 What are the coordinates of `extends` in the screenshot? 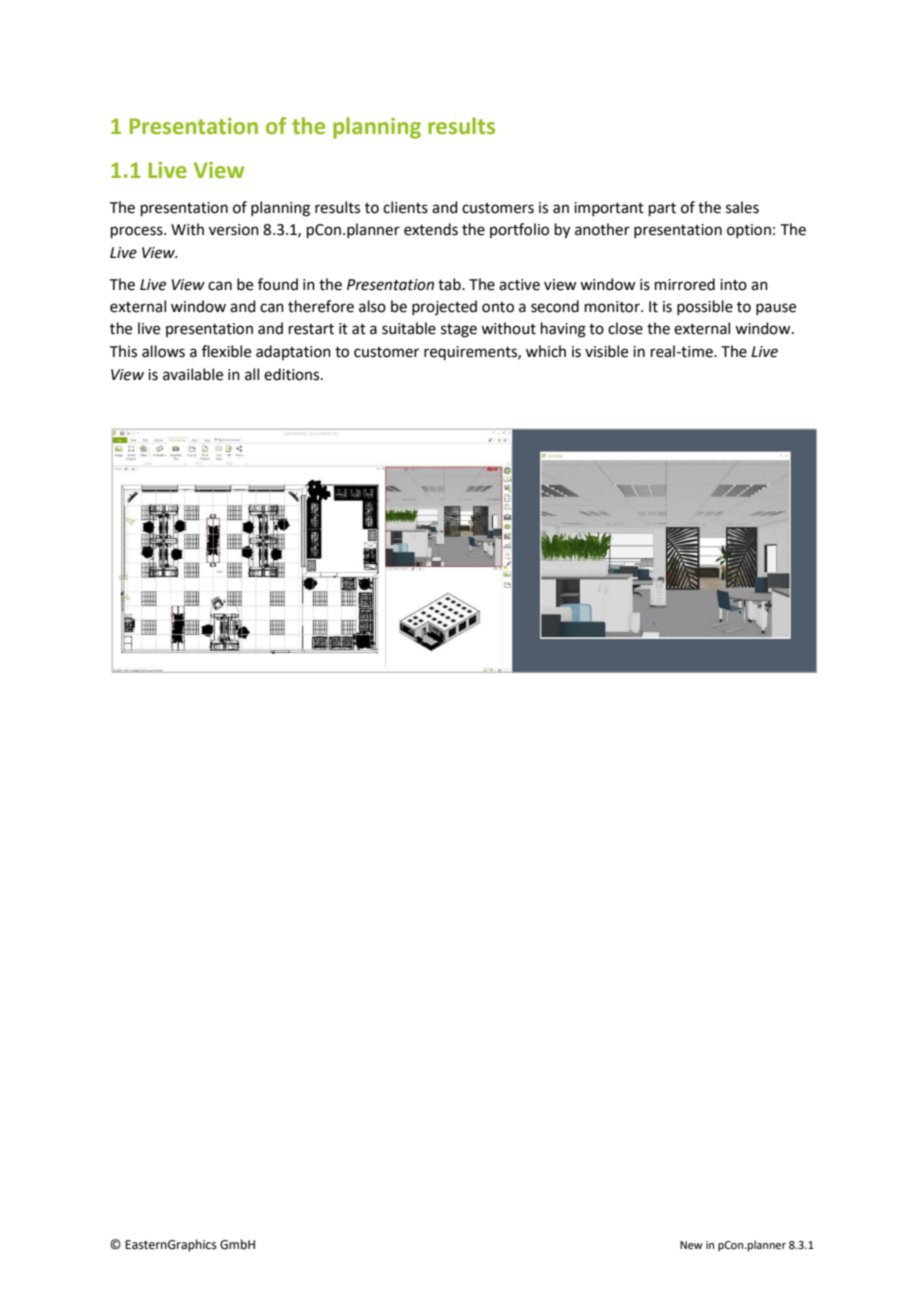 It's located at (431, 229).
